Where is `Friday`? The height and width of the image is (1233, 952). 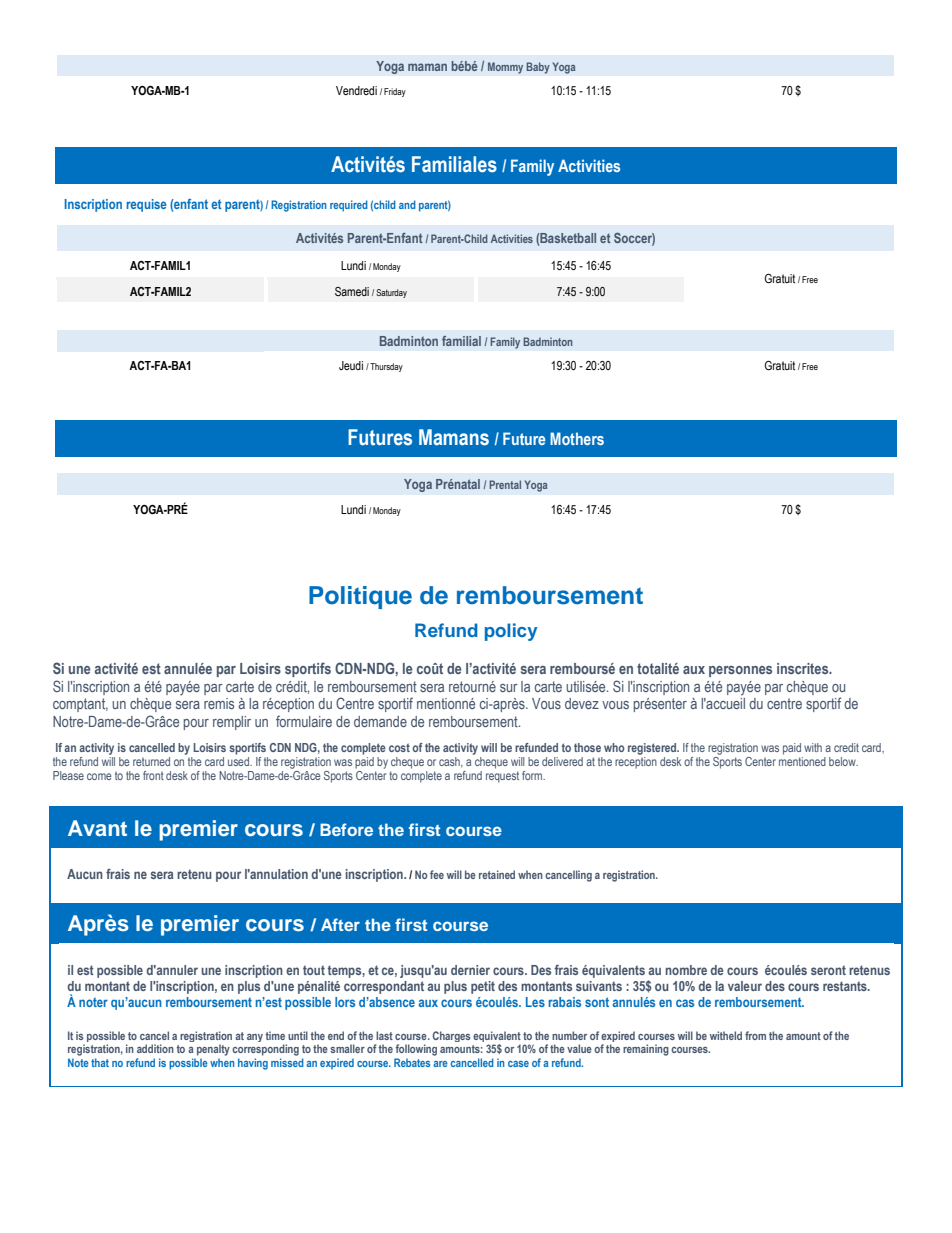
Friday is located at coordinates (395, 92).
